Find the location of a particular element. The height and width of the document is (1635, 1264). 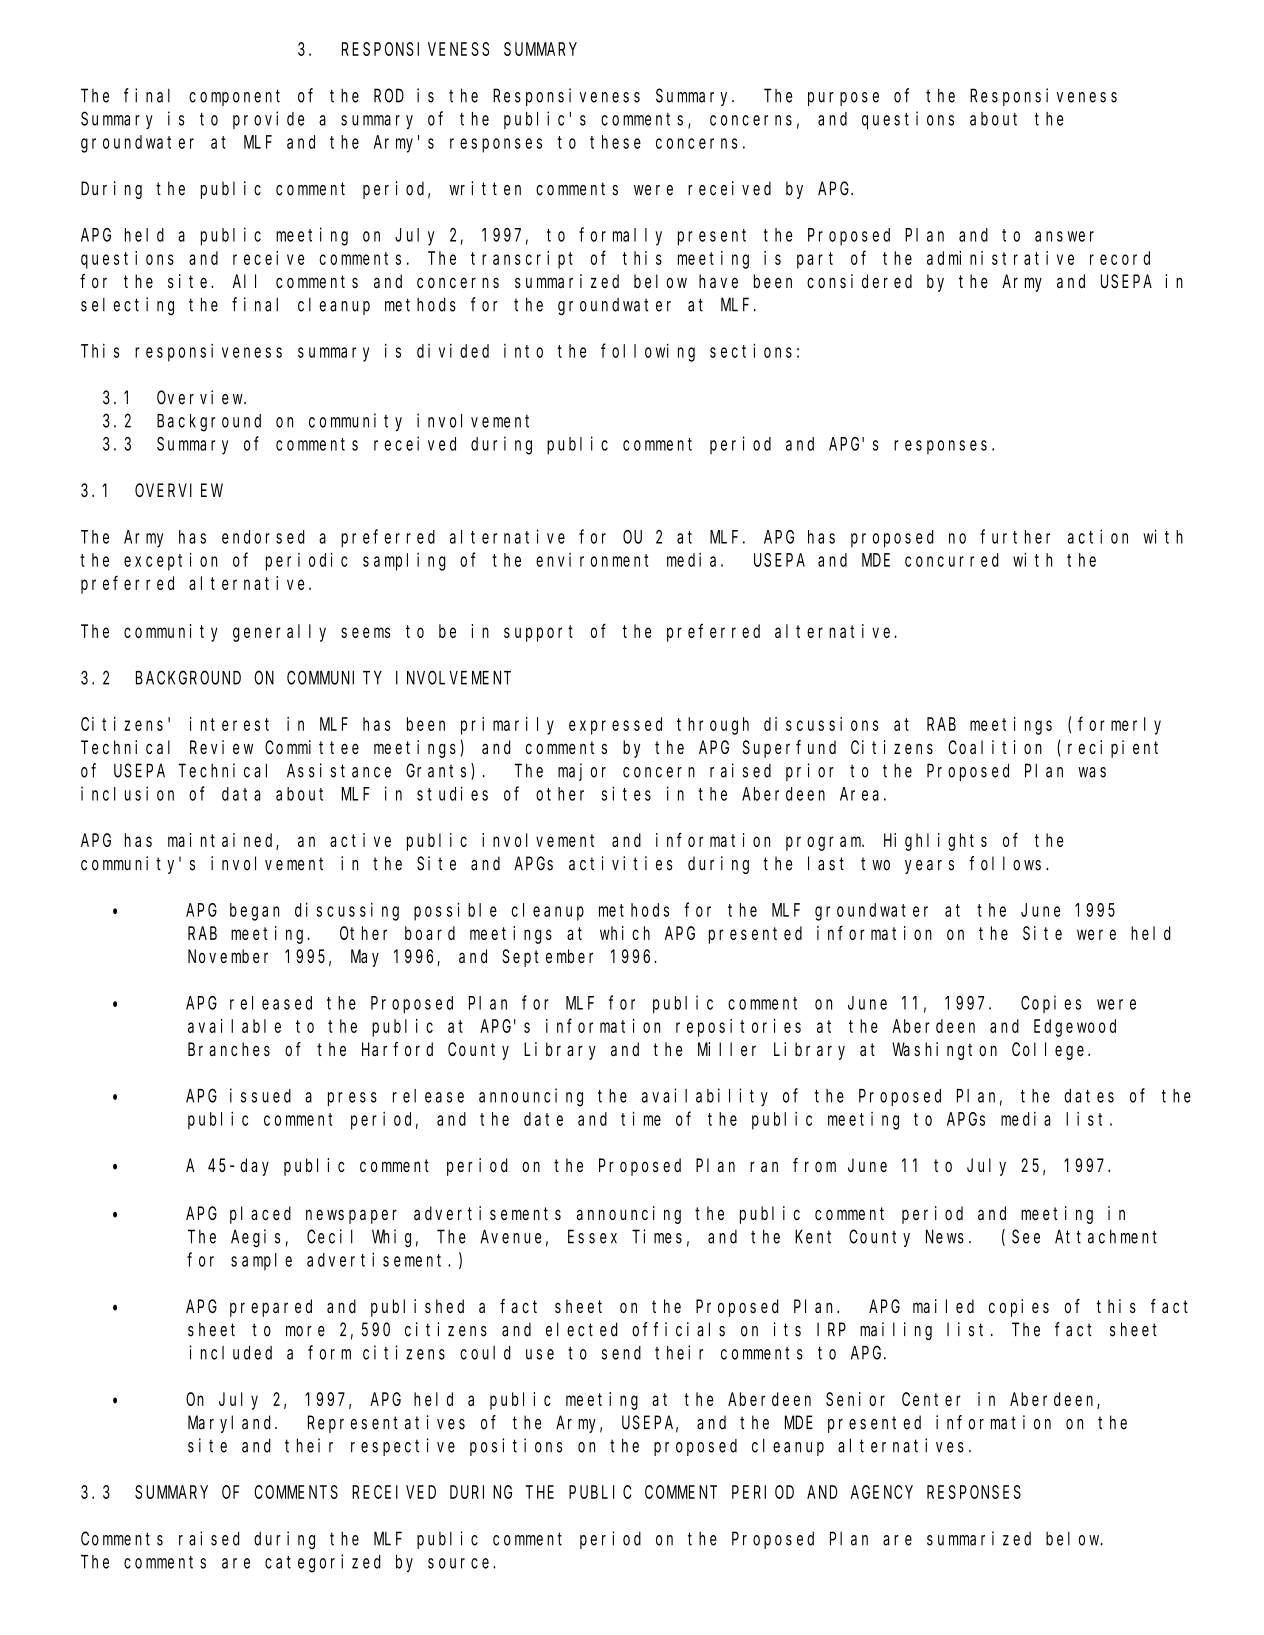

these is located at coordinates (615, 142).
